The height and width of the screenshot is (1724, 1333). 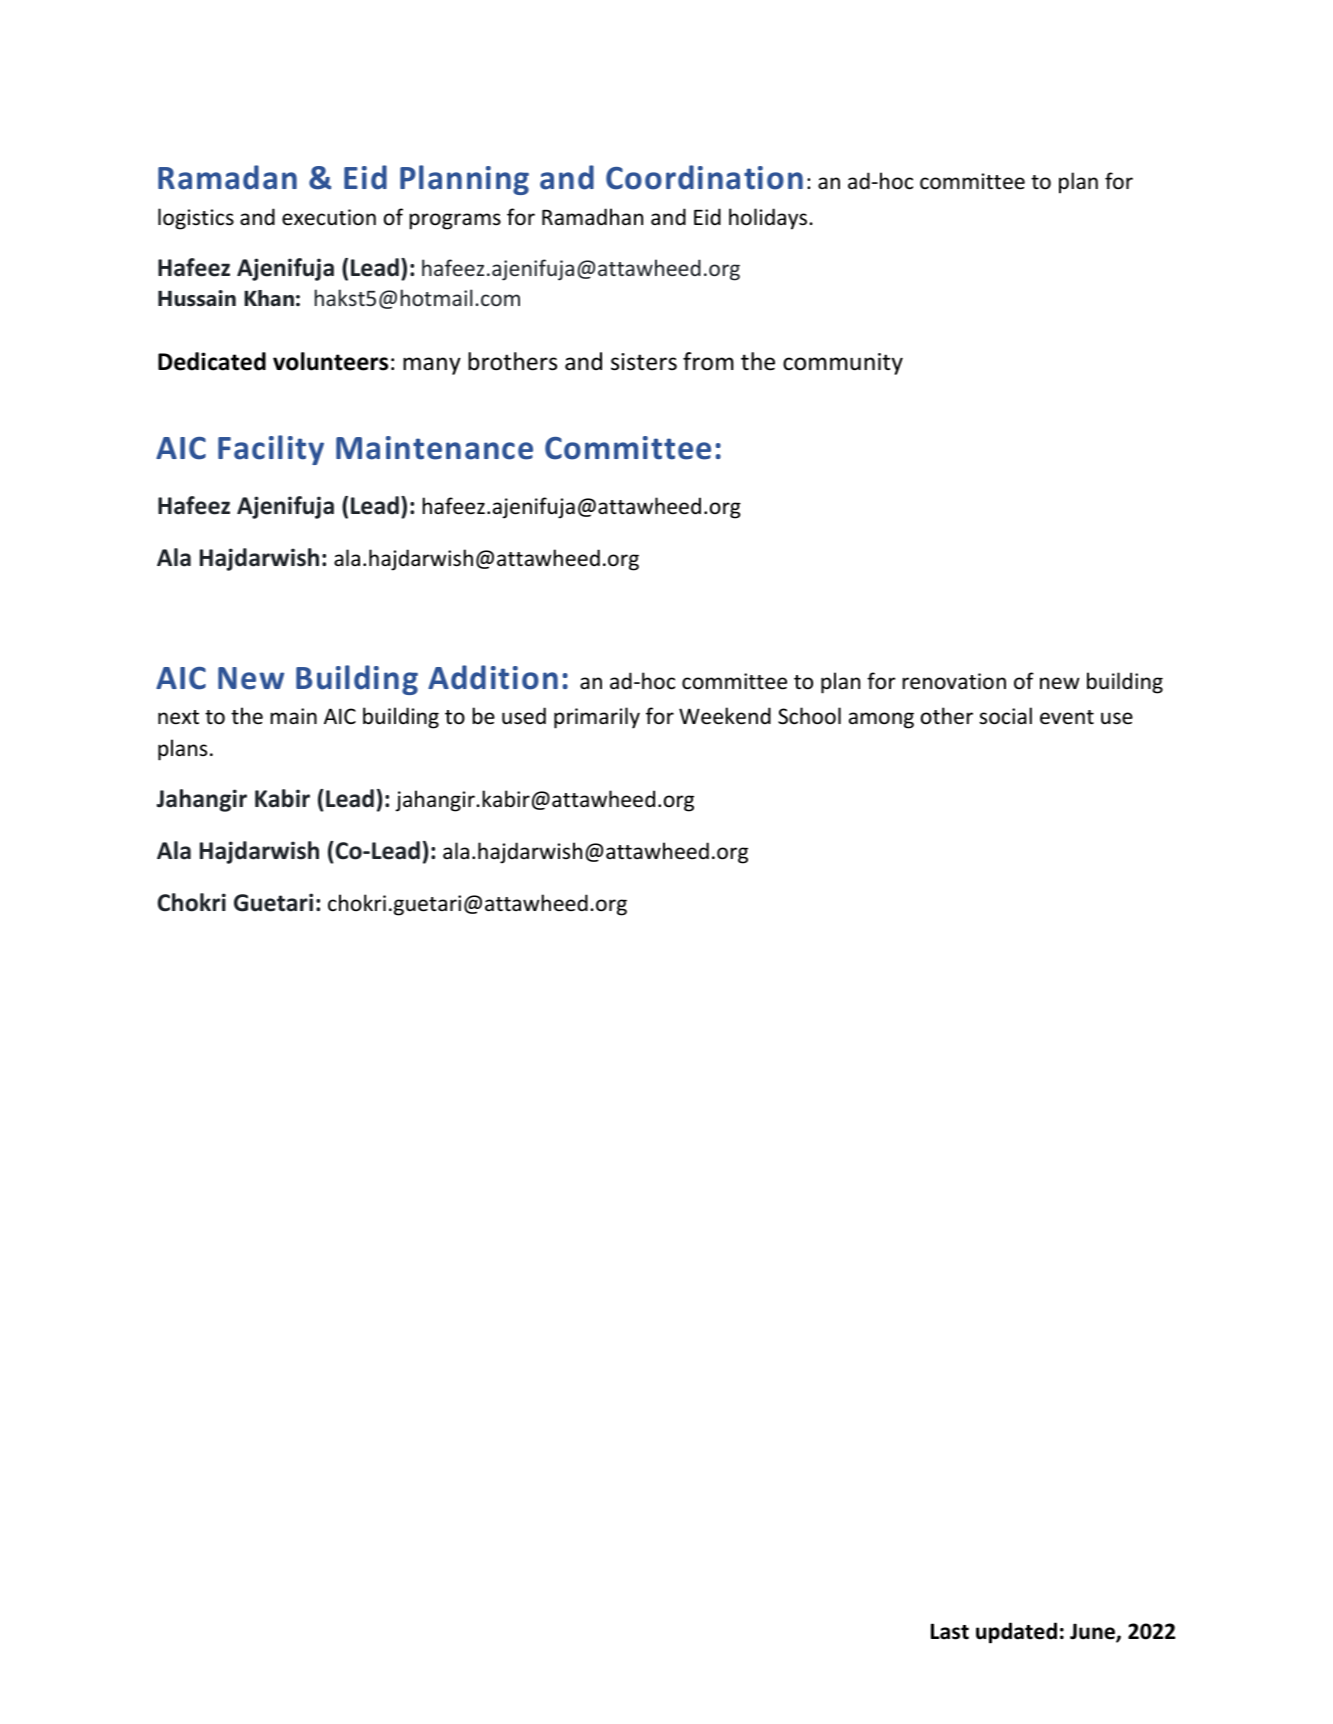 What do you see at coordinates (1016, 1633) in the screenshot?
I see `updated` at bounding box center [1016, 1633].
